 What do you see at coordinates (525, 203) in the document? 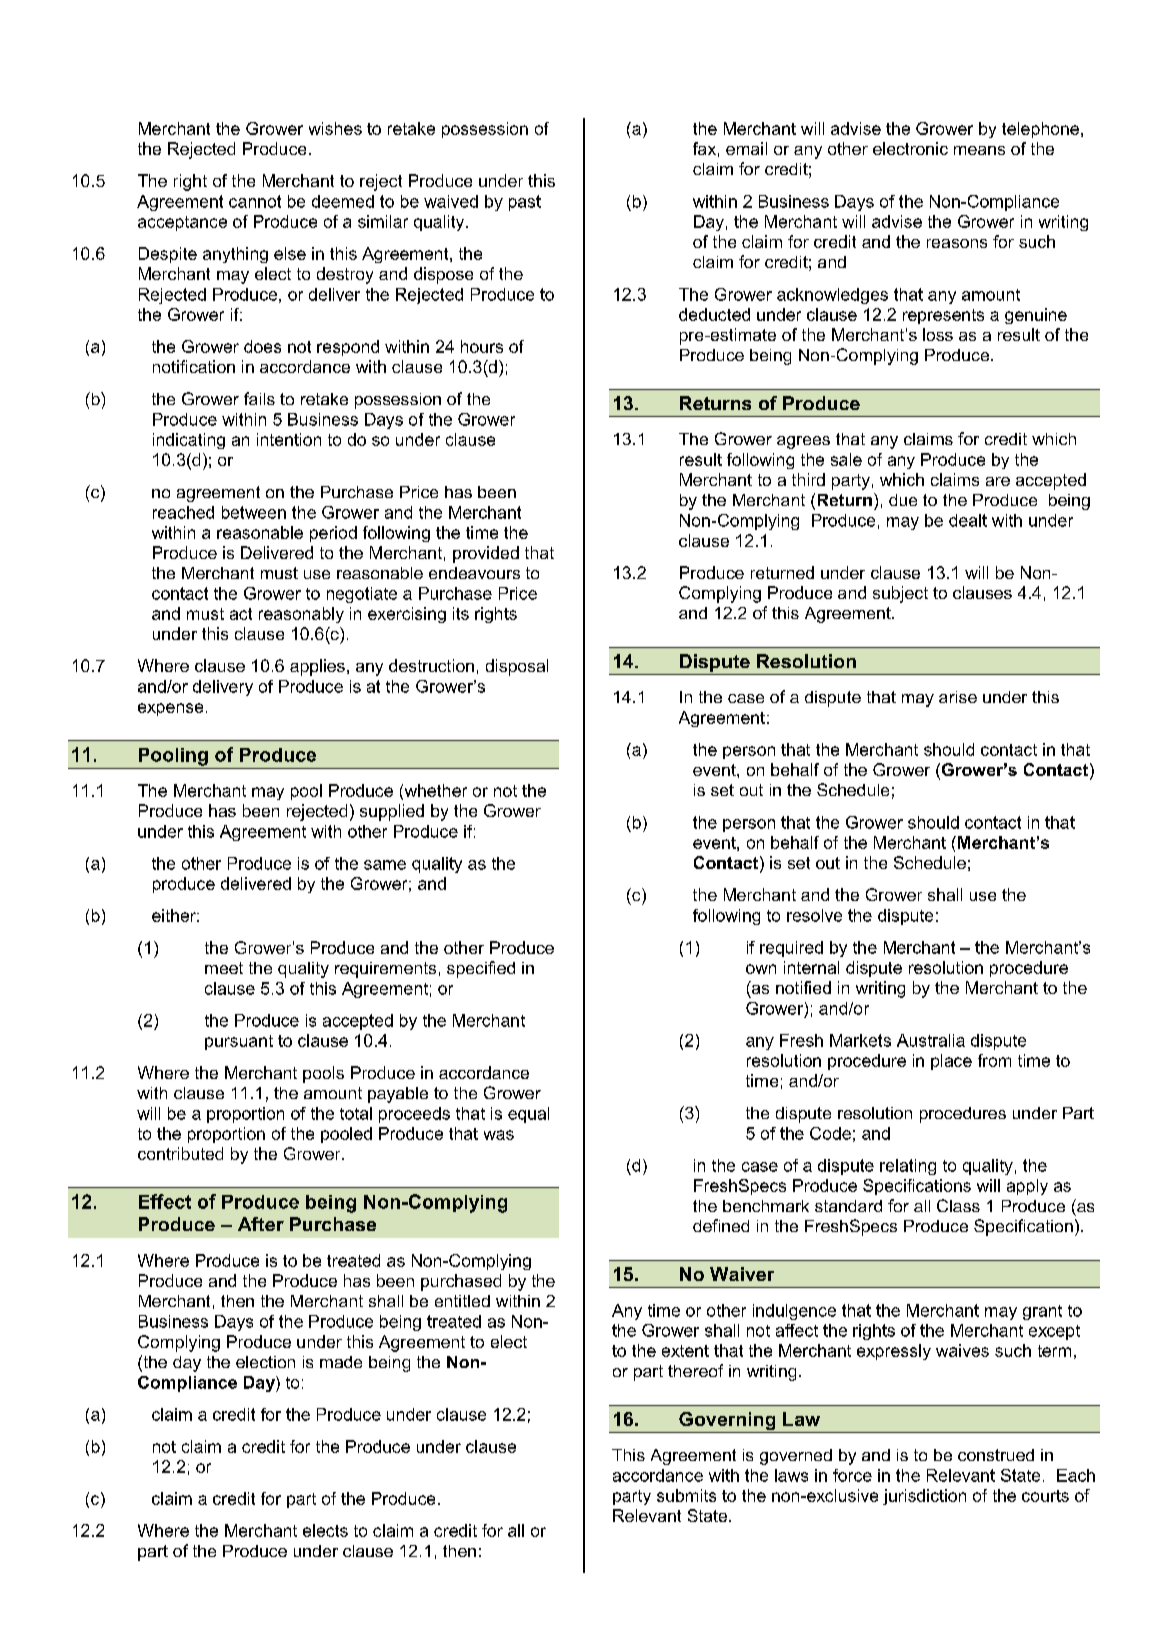
I see `past` at bounding box center [525, 203].
